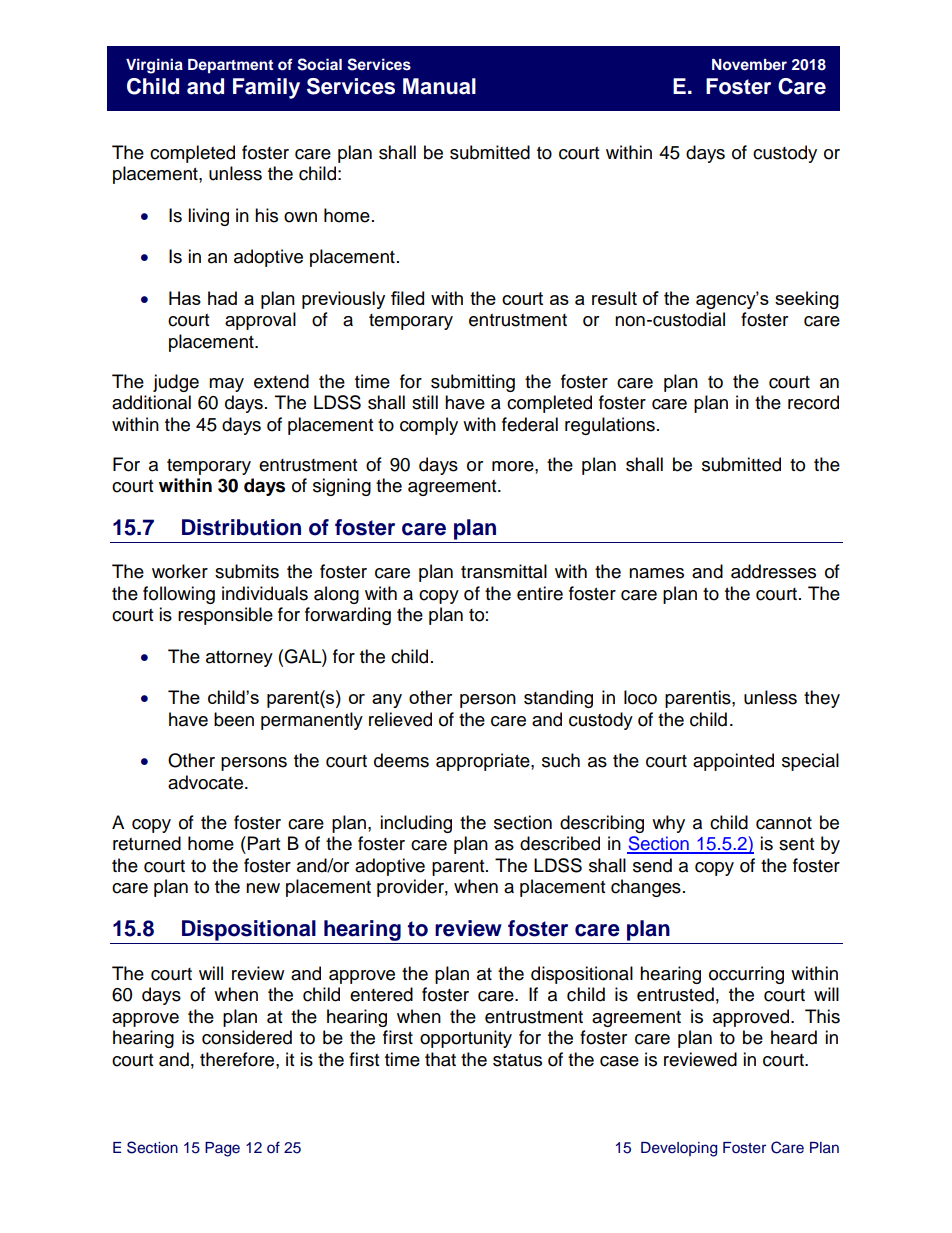 The height and width of the screenshot is (1233, 952). I want to click on Manual, so click(439, 86).
